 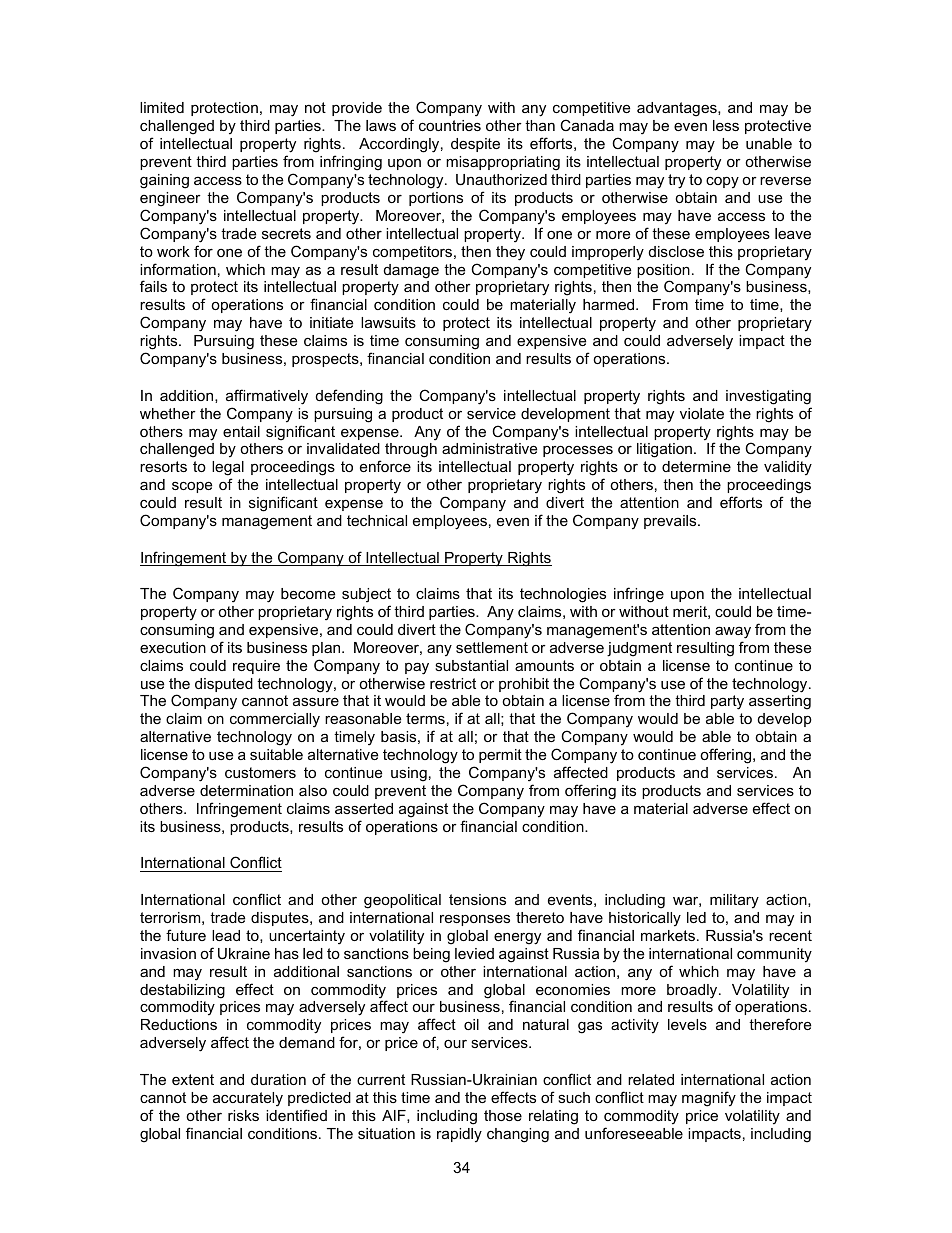 What do you see at coordinates (734, 901) in the image?
I see `military` at bounding box center [734, 901].
